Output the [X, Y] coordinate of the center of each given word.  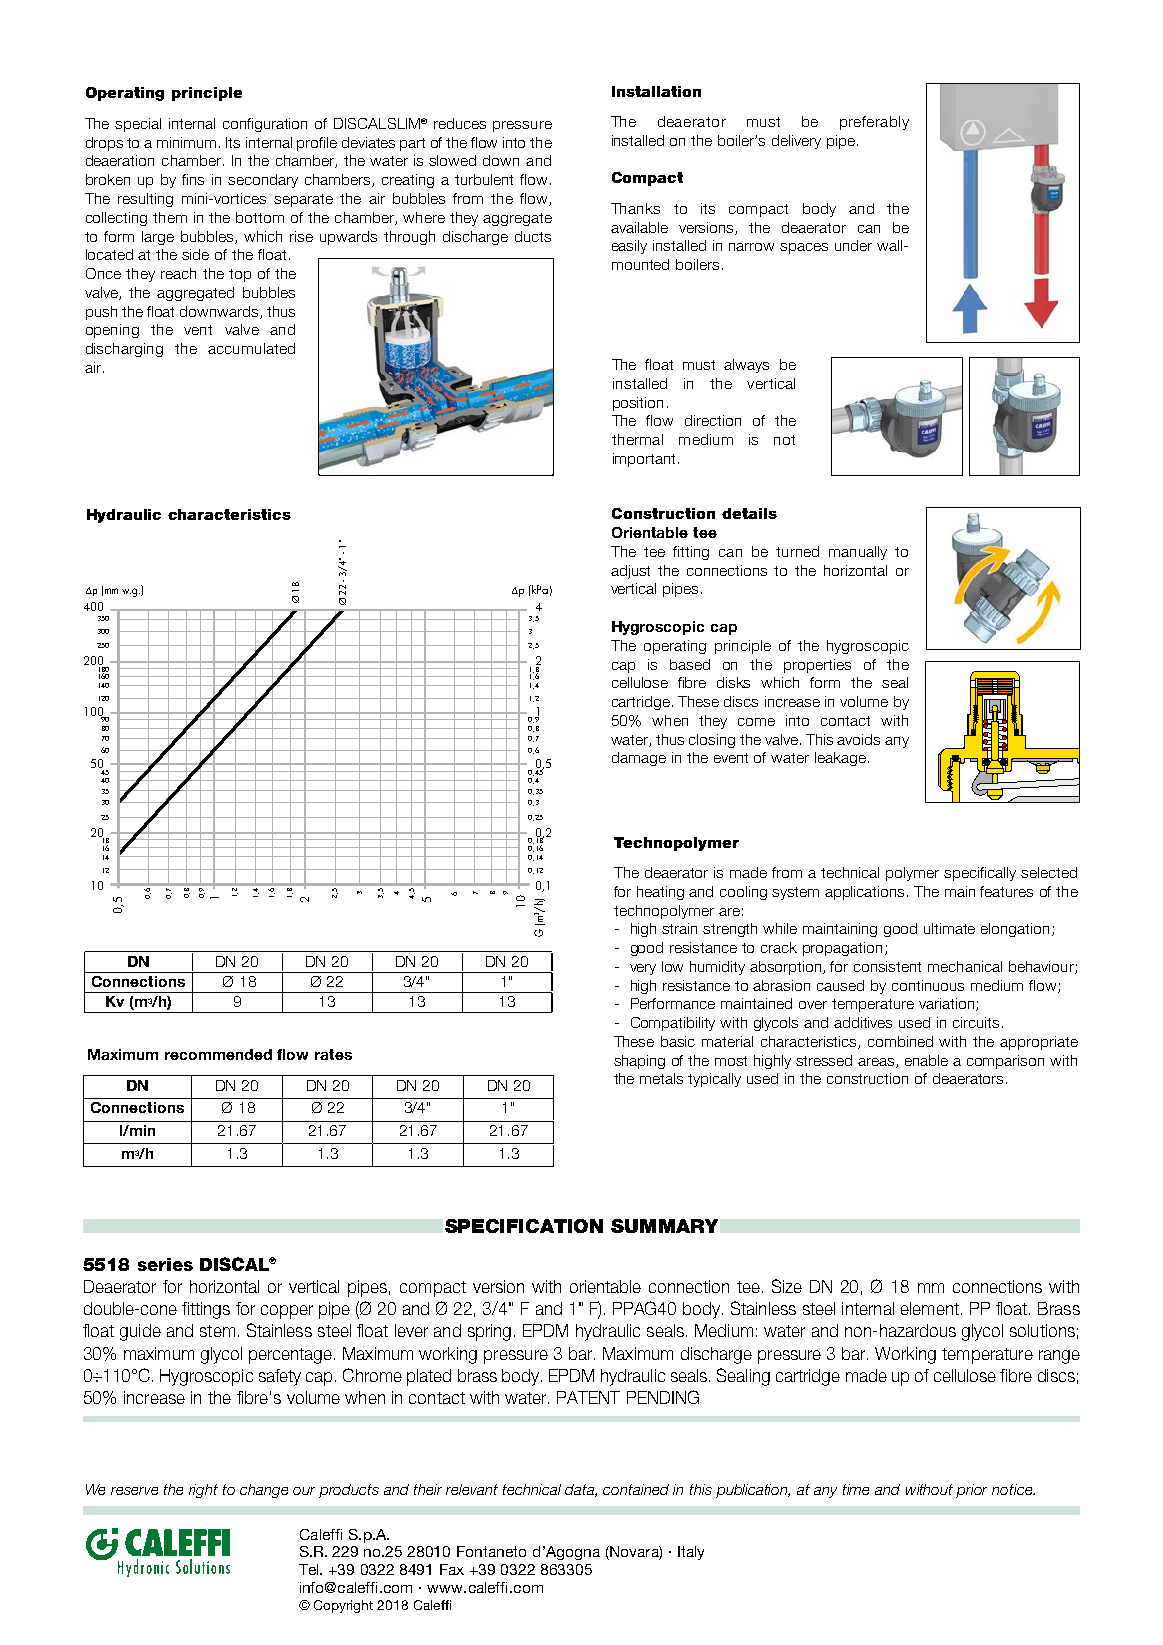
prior [971, 1491]
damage [639, 759]
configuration [265, 125]
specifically [980, 874]
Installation [656, 91]
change [264, 1491]
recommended [218, 1054]
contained [636, 1489]
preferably [874, 123]
